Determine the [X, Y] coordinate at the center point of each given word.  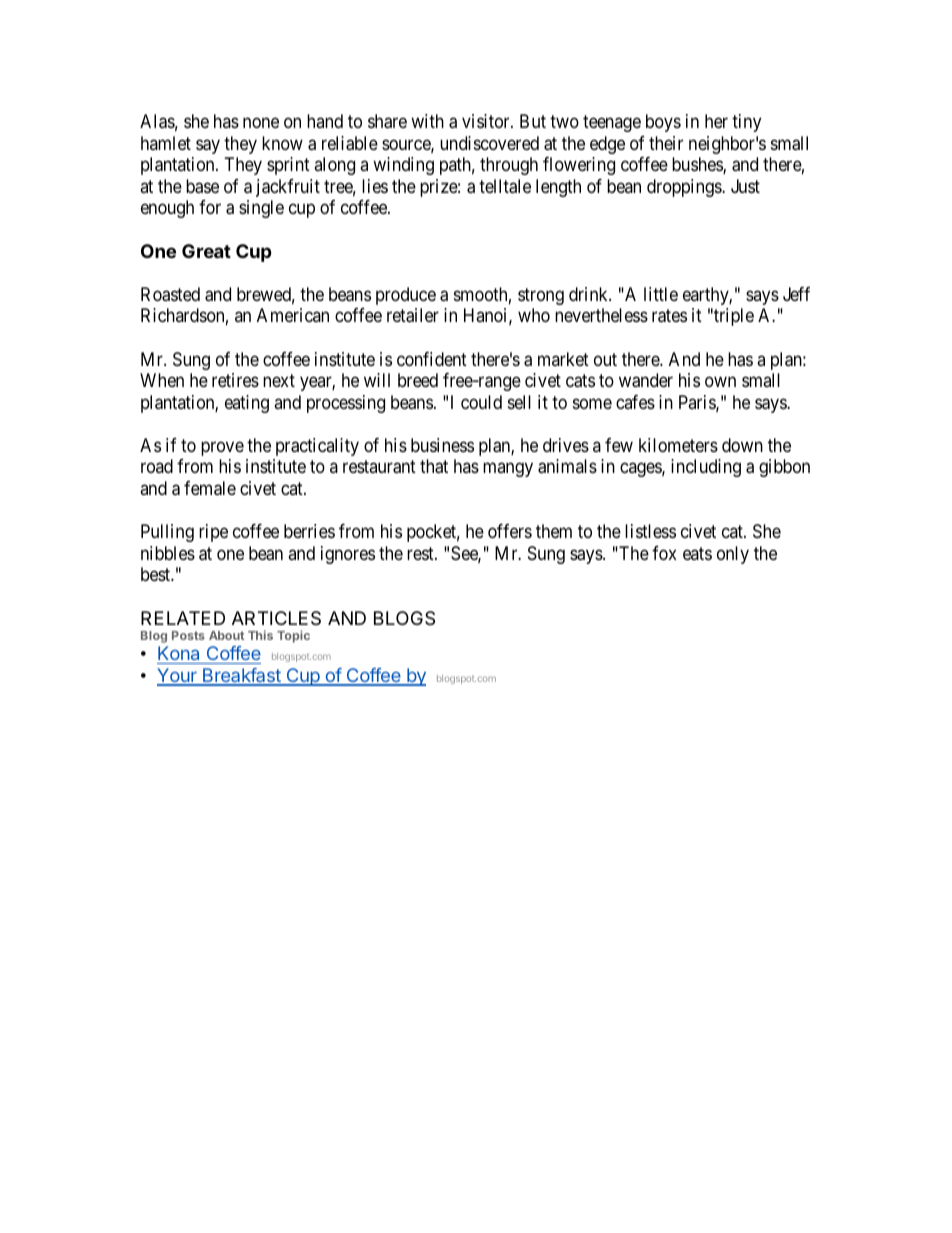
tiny [746, 123]
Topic [293, 636]
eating [247, 404]
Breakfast [242, 676]
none [261, 123]
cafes [635, 402]
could [481, 402]
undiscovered [489, 143]
